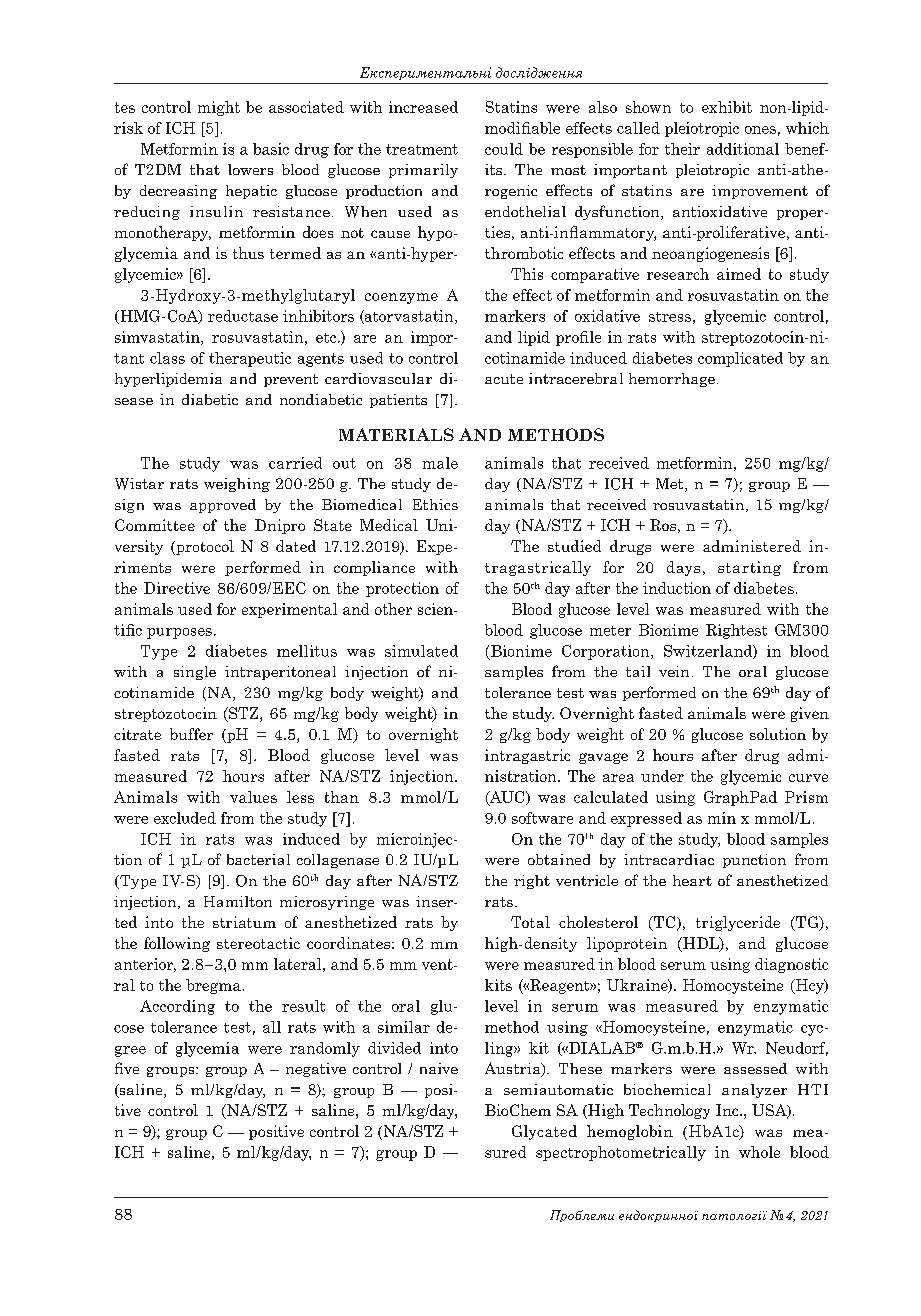 This document has height=1316, width=921. What do you see at coordinates (504, 379) in the document?
I see `acute` at bounding box center [504, 379].
